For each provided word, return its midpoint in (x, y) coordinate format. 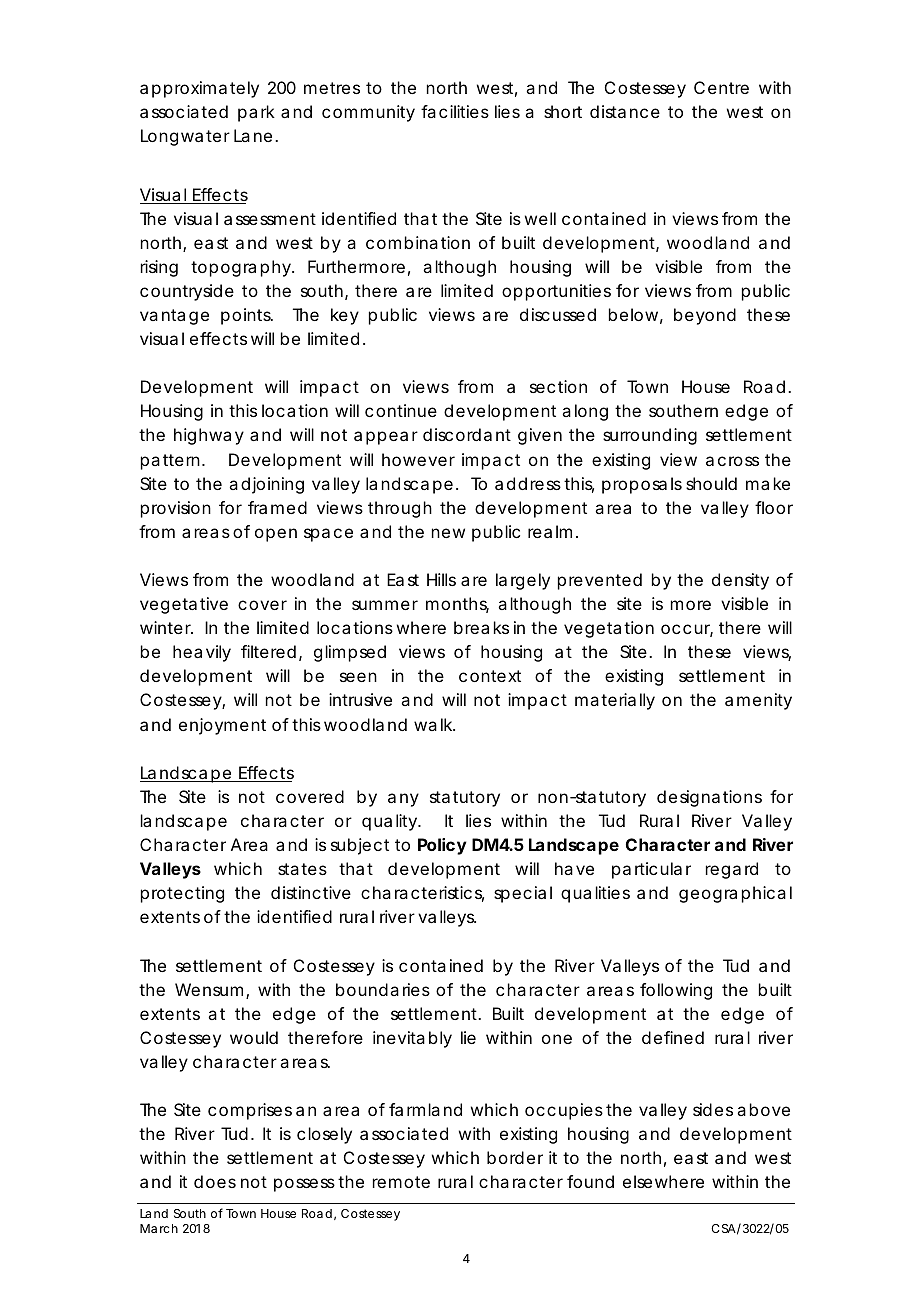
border (515, 1157)
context (490, 676)
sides (713, 1109)
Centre (721, 87)
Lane (253, 135)
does (215, 1181)
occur (687, 630)
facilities (455, 111)
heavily (202, 653)
